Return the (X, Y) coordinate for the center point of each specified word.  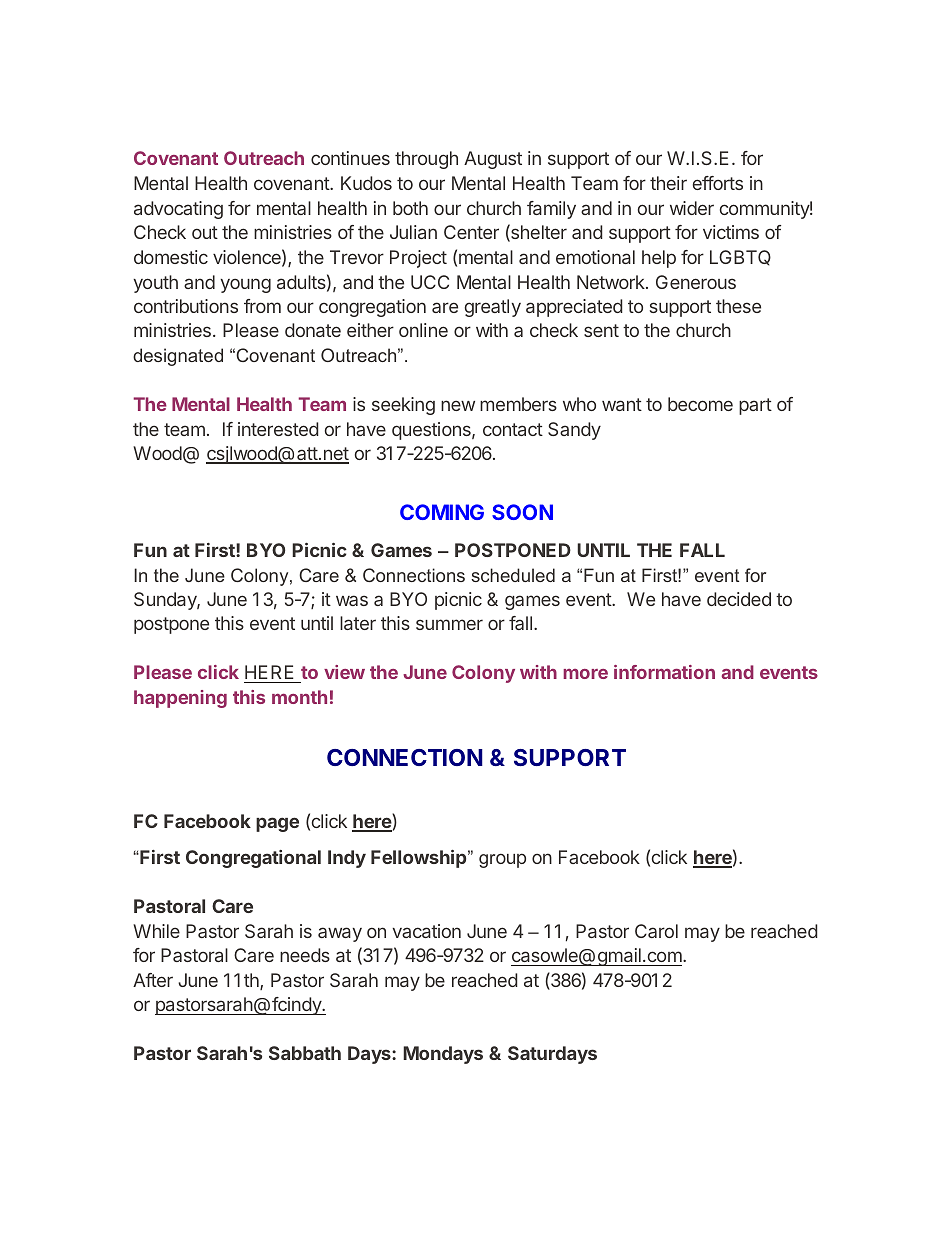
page (277, 824)
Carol (656, 931)
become (700, 404)
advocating (178, 210)
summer (449, 624)
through (426, 160)
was (352, 600)
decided (739, 599)
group (502, 860)
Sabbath (305, 1053)
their (668, 183)
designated (178, 357)
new (458, 405)
